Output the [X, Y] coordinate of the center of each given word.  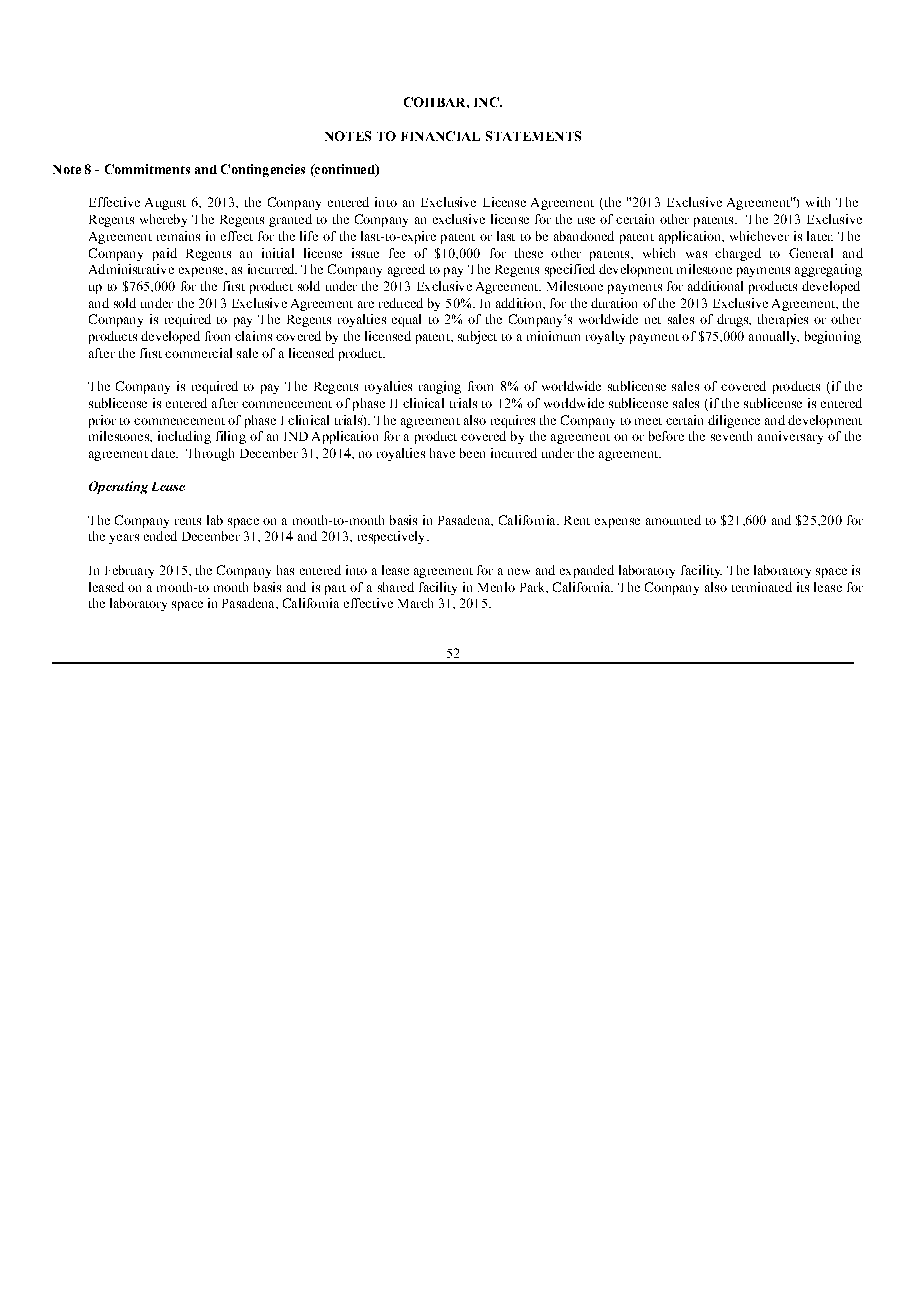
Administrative [131, 269]
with [818, 202]
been [472, 453]
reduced [401, 303]
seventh [731, 436]
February [129, 571]
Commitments [147, 169]
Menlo [496, 587]
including [184, 437]
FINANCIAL [440, 136]
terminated [762, 587]
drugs [733, 320]
